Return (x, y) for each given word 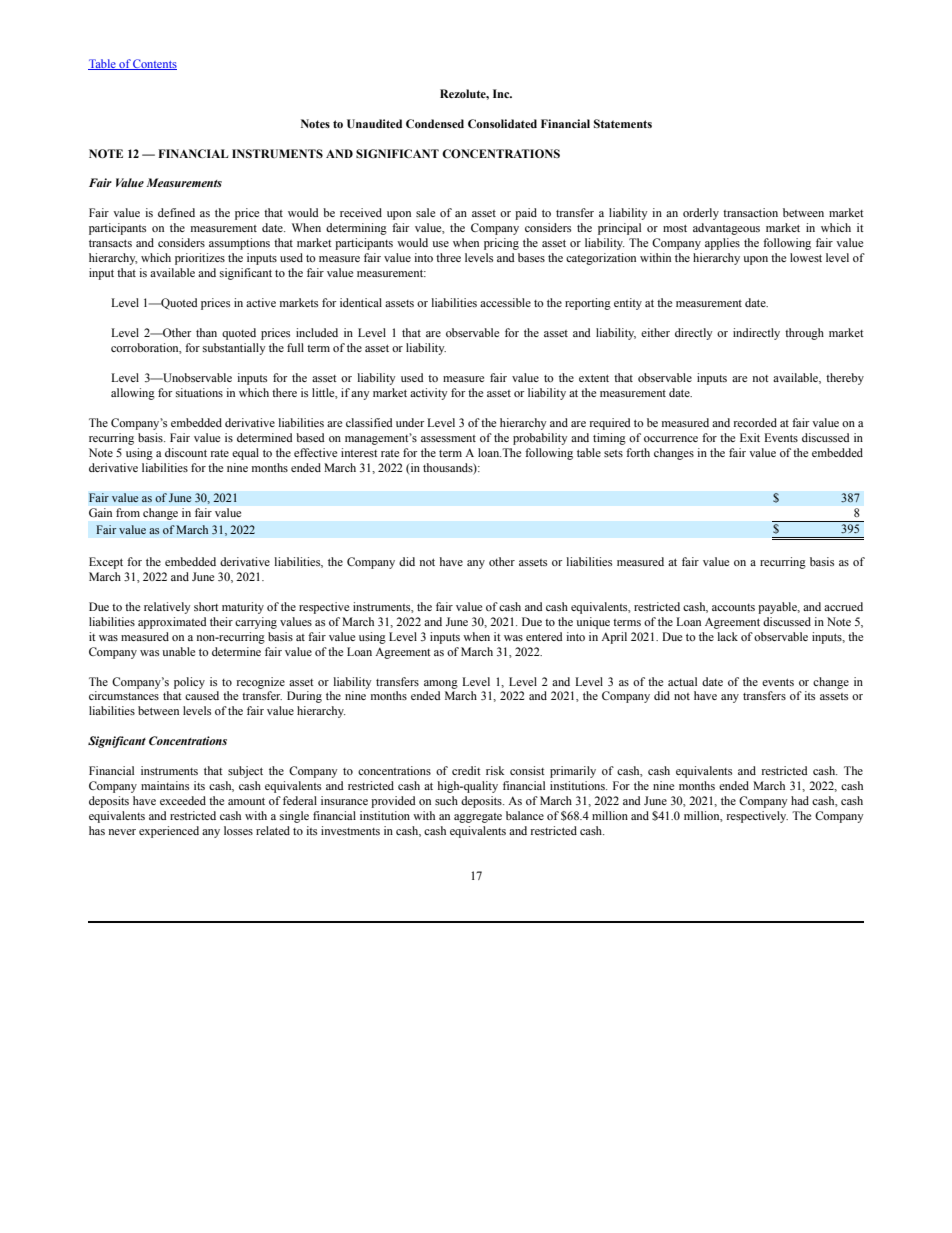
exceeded (183, 800)
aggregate (478, 818)
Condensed (435, 123)
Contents (154, 64)
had (800, 800)
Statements (623, 123)
